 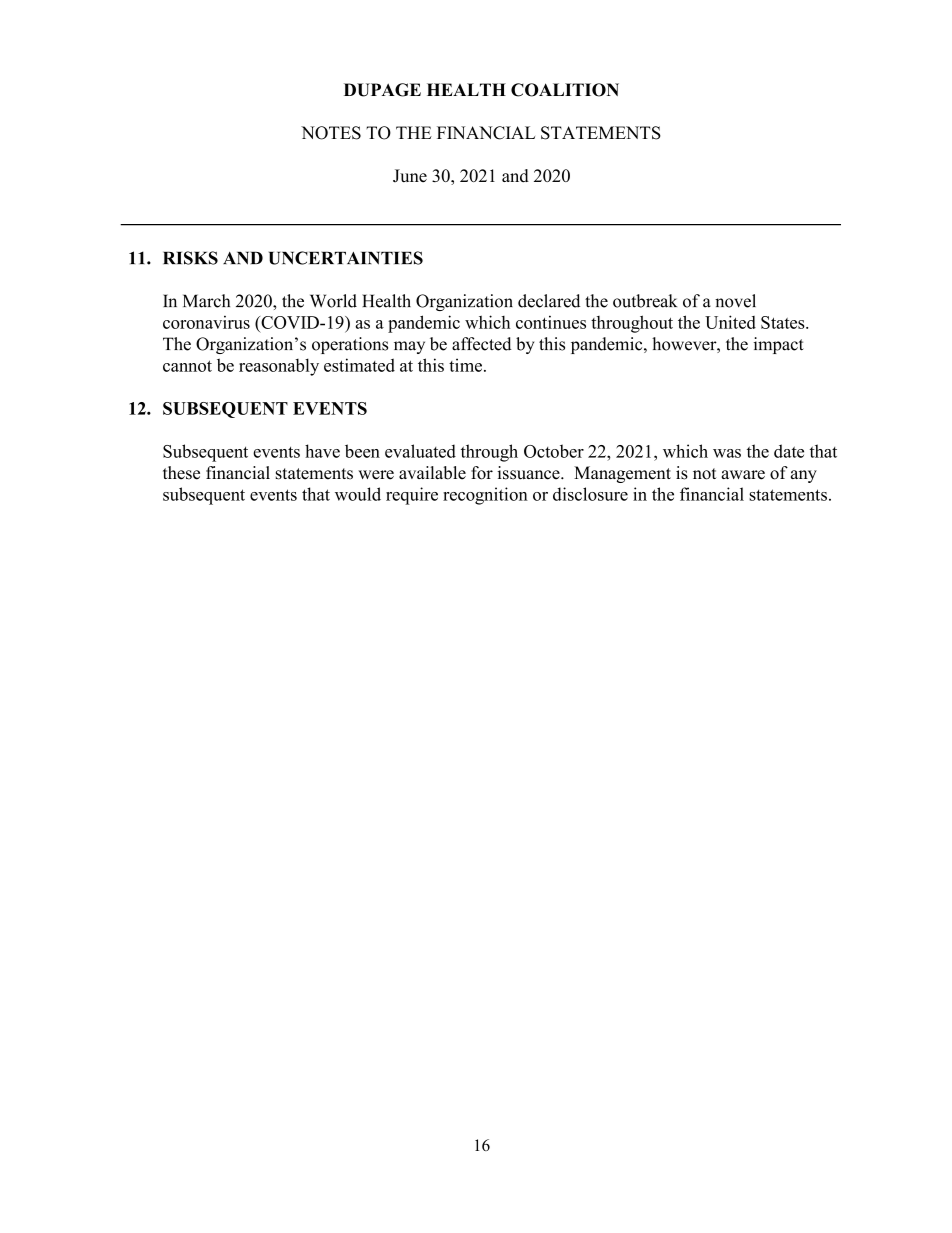 I want to click on reasonably, so click(x=279, y=367).
